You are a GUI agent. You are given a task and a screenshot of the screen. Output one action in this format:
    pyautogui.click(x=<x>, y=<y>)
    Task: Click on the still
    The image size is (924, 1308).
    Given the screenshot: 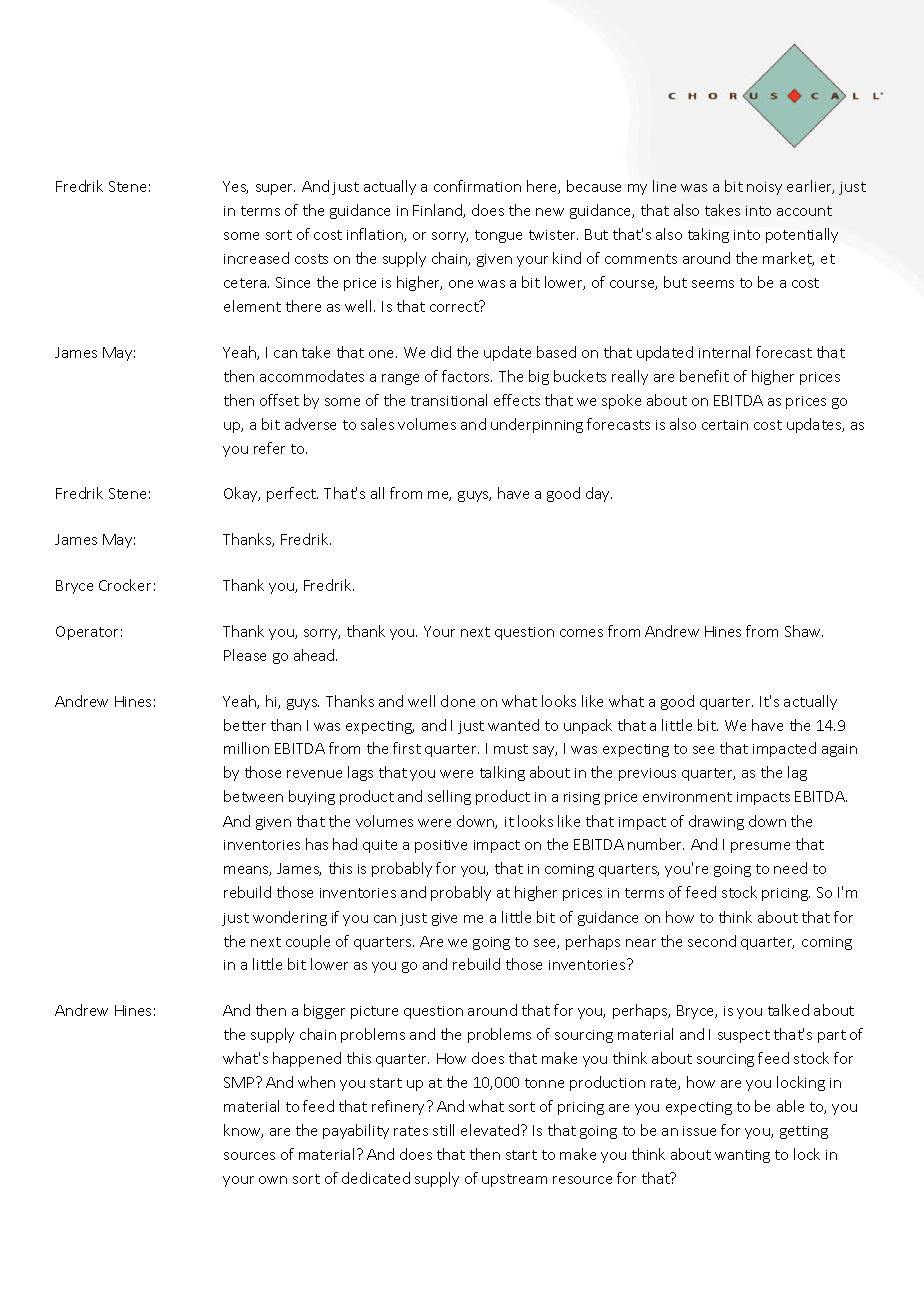 What is the action you would take?
    pyautogui.click(x=443, y=1130)
